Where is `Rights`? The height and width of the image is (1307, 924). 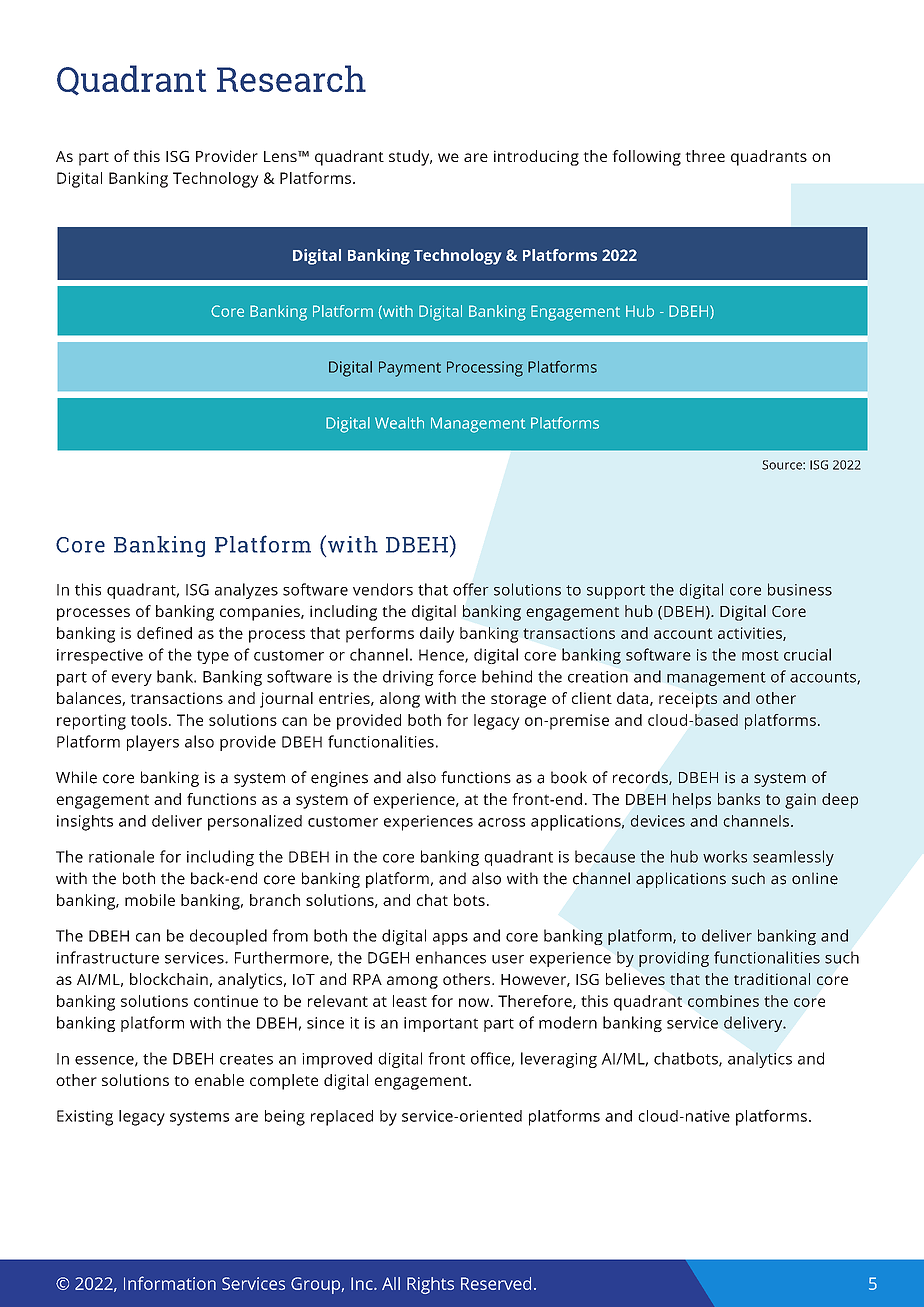 Rights is located at coordinates (430, 1285).
